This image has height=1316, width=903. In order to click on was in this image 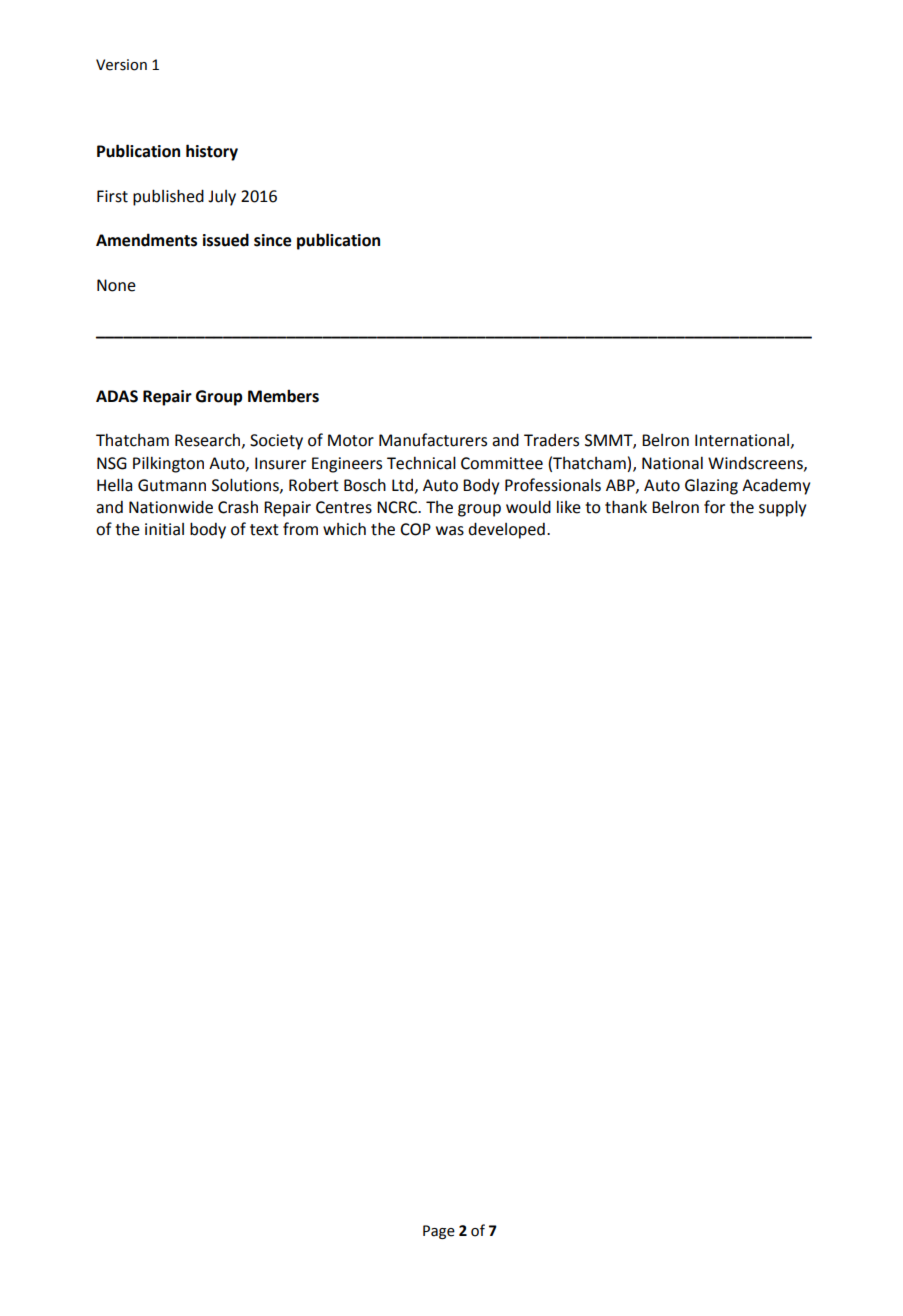, I will do `click(450, 531)`.
